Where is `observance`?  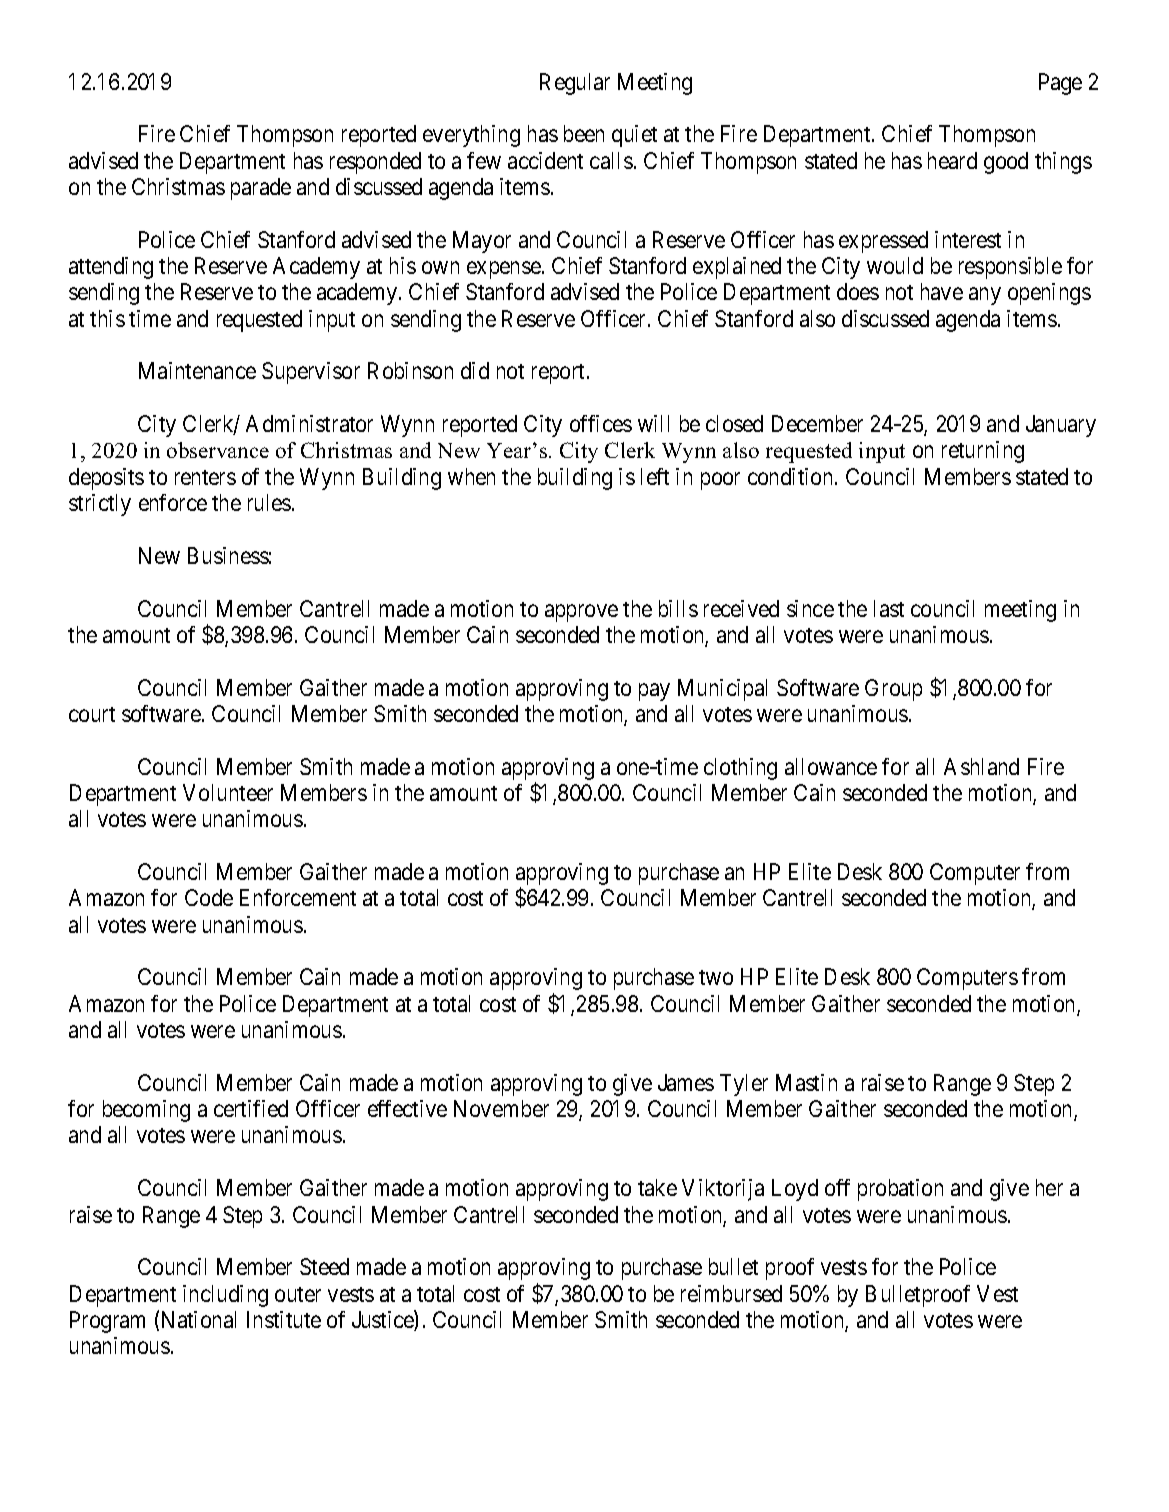 observance is located at coordinates (218, 450).
